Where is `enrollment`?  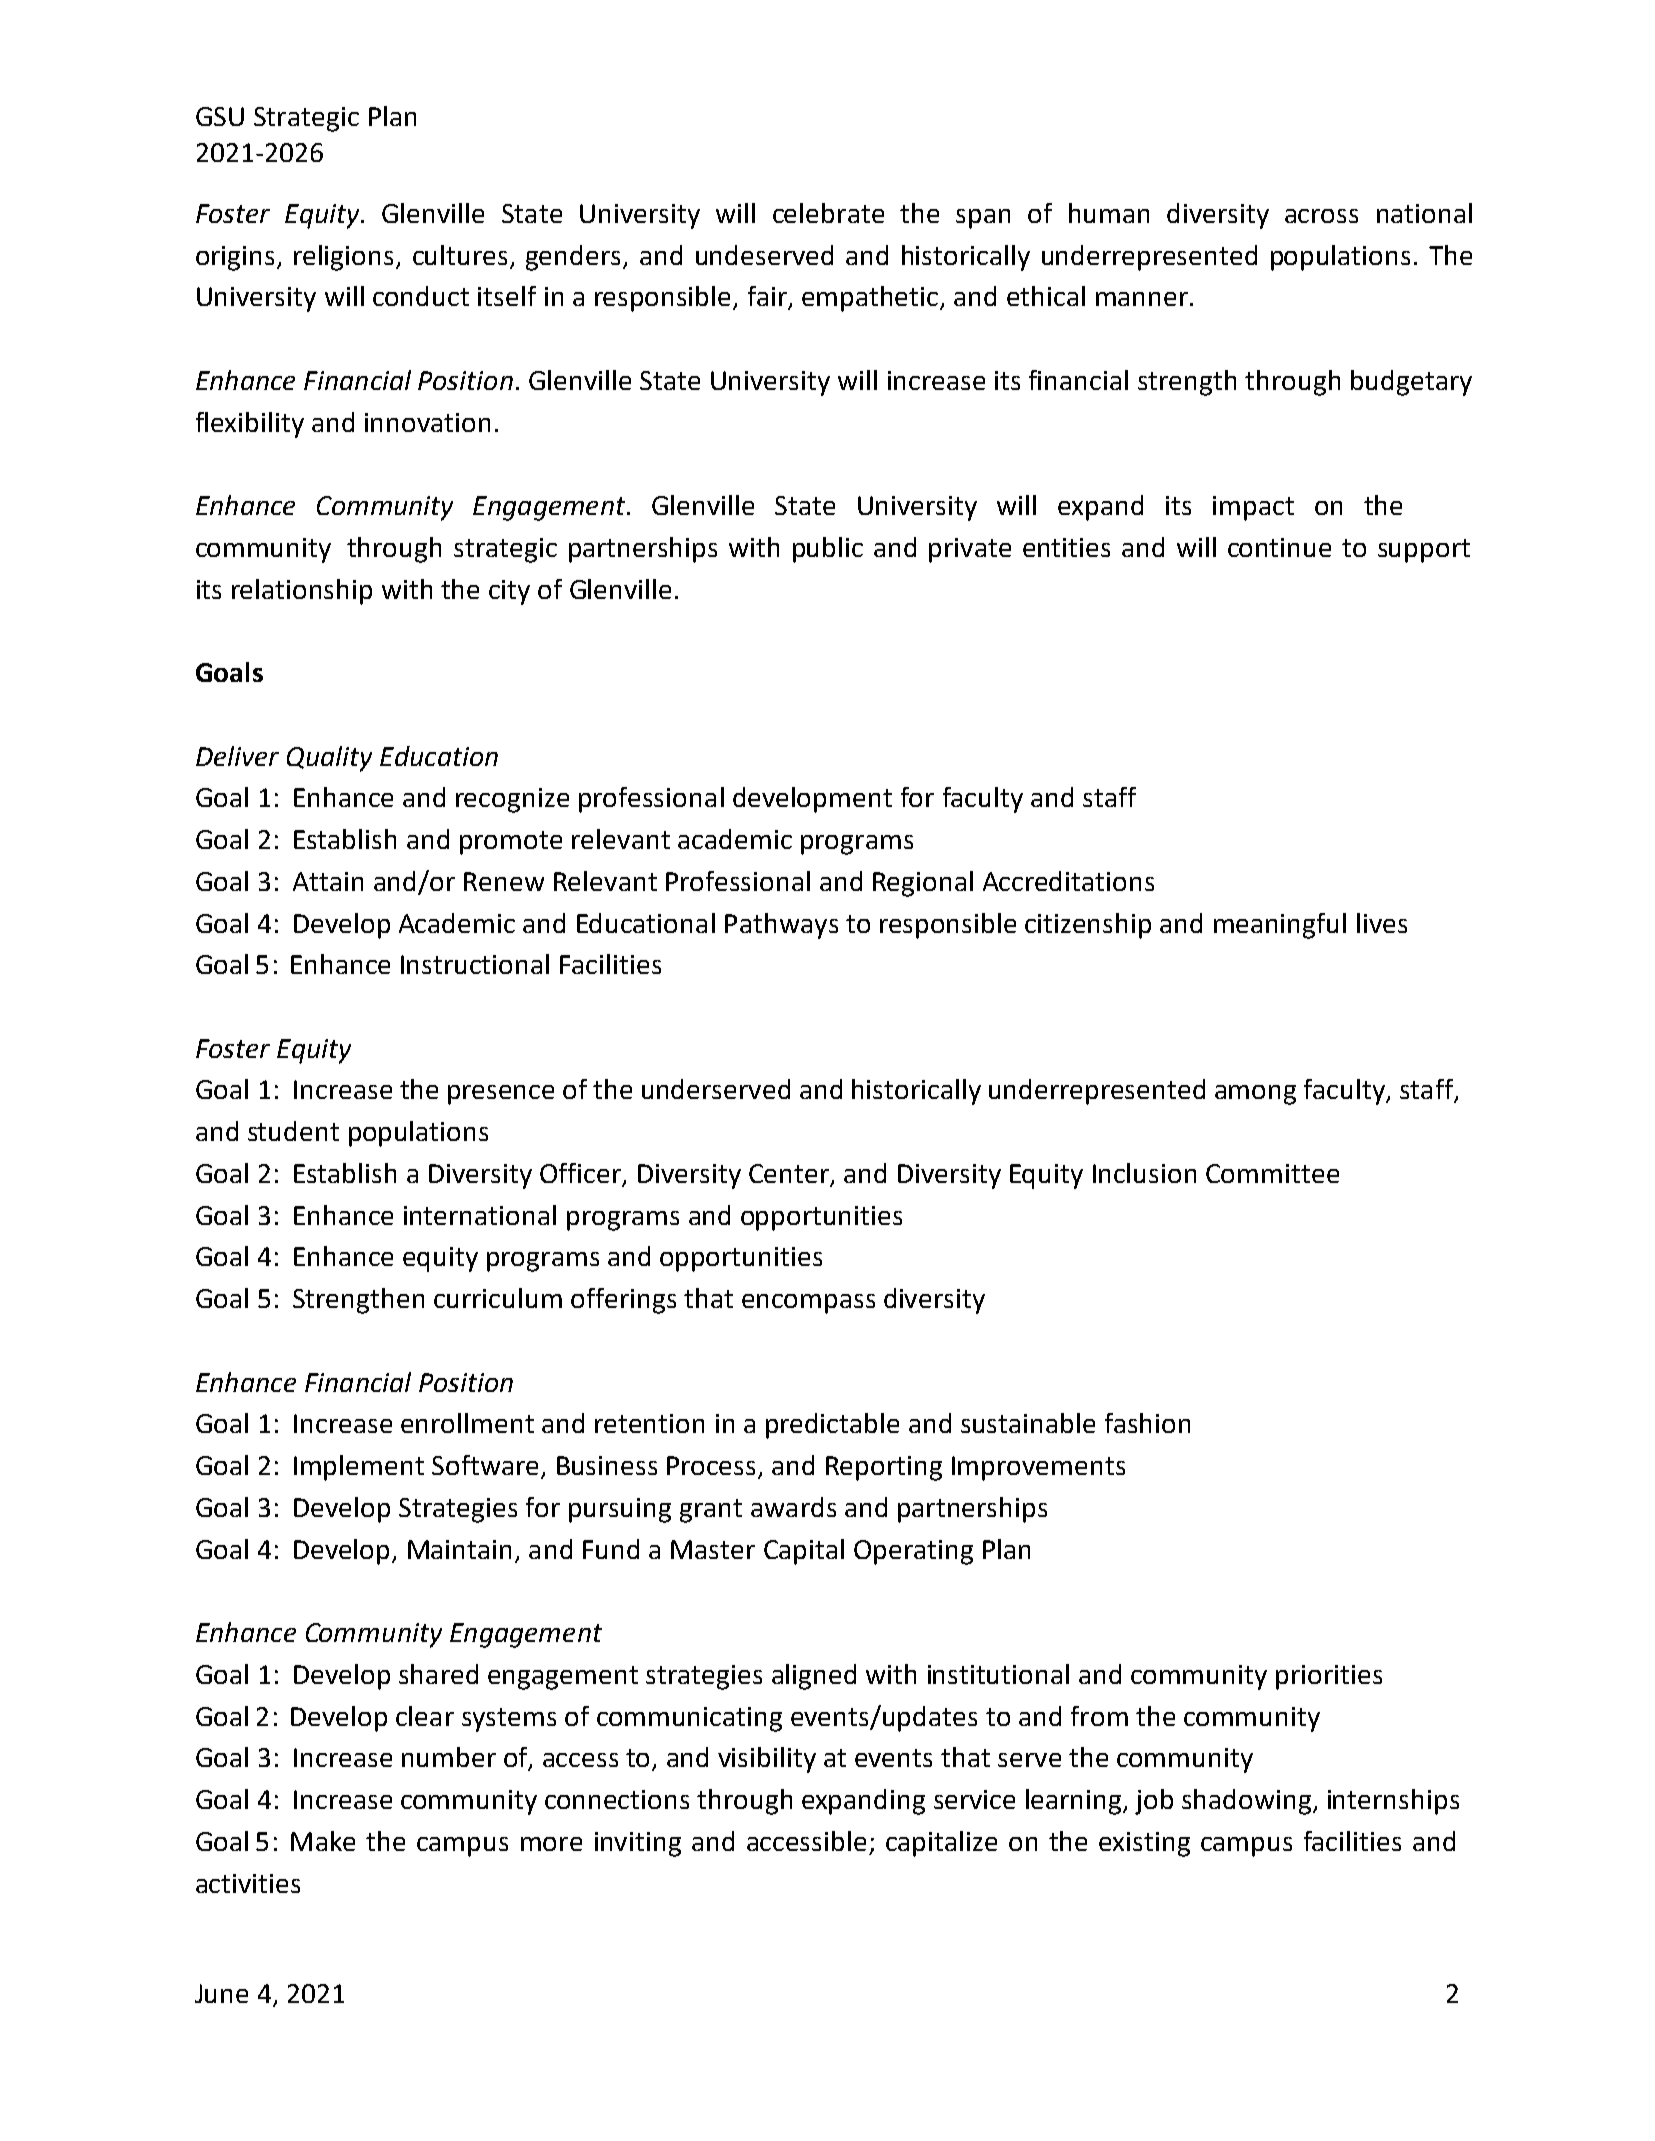
enrollment is located at coordinates (467, 1423).
